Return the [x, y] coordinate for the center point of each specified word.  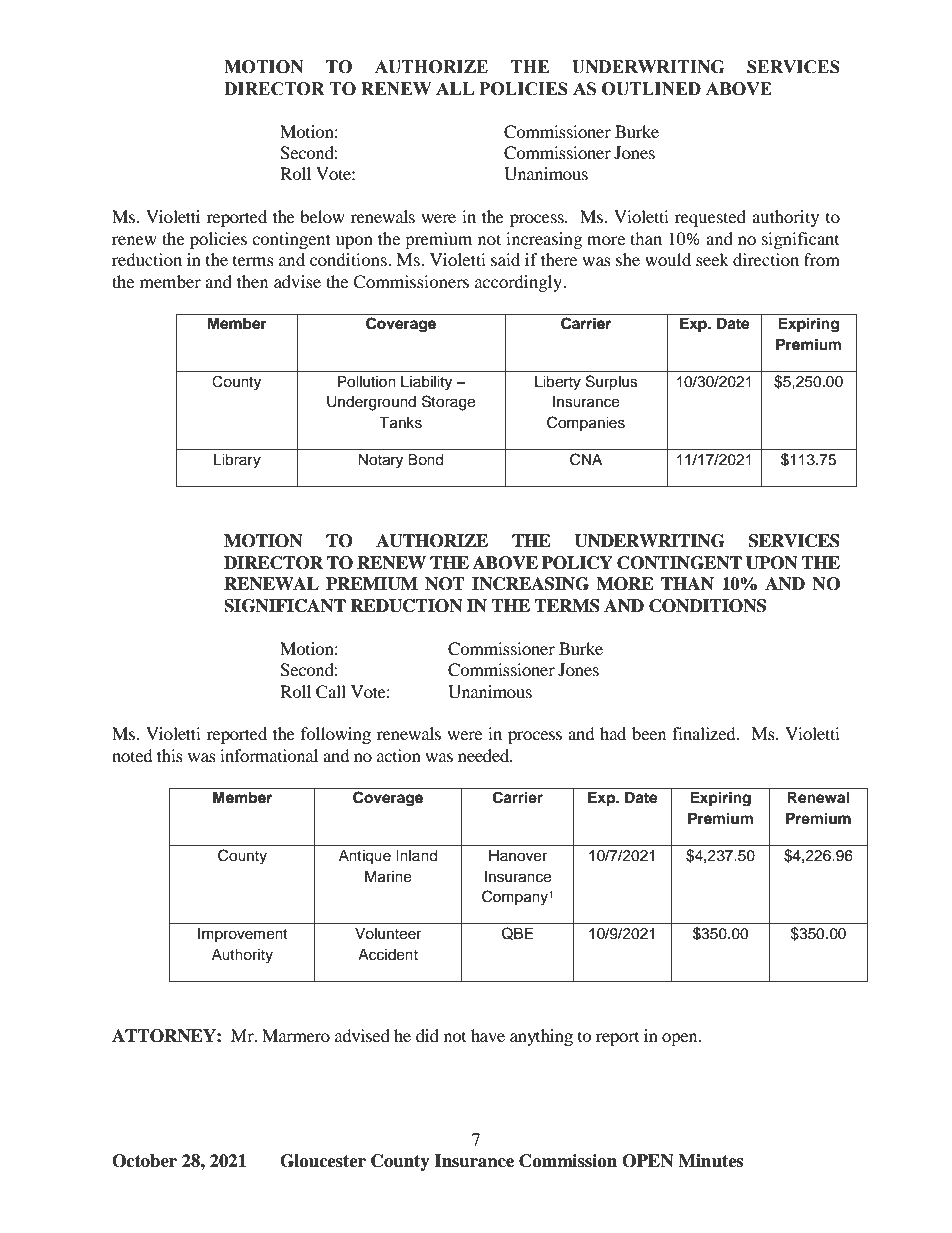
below [322, 216]
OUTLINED [651, 89]
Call [331, 692]
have [488, 1035]
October [144, 1161]
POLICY [577, 563]
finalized [705, 733]
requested [710, 218]
